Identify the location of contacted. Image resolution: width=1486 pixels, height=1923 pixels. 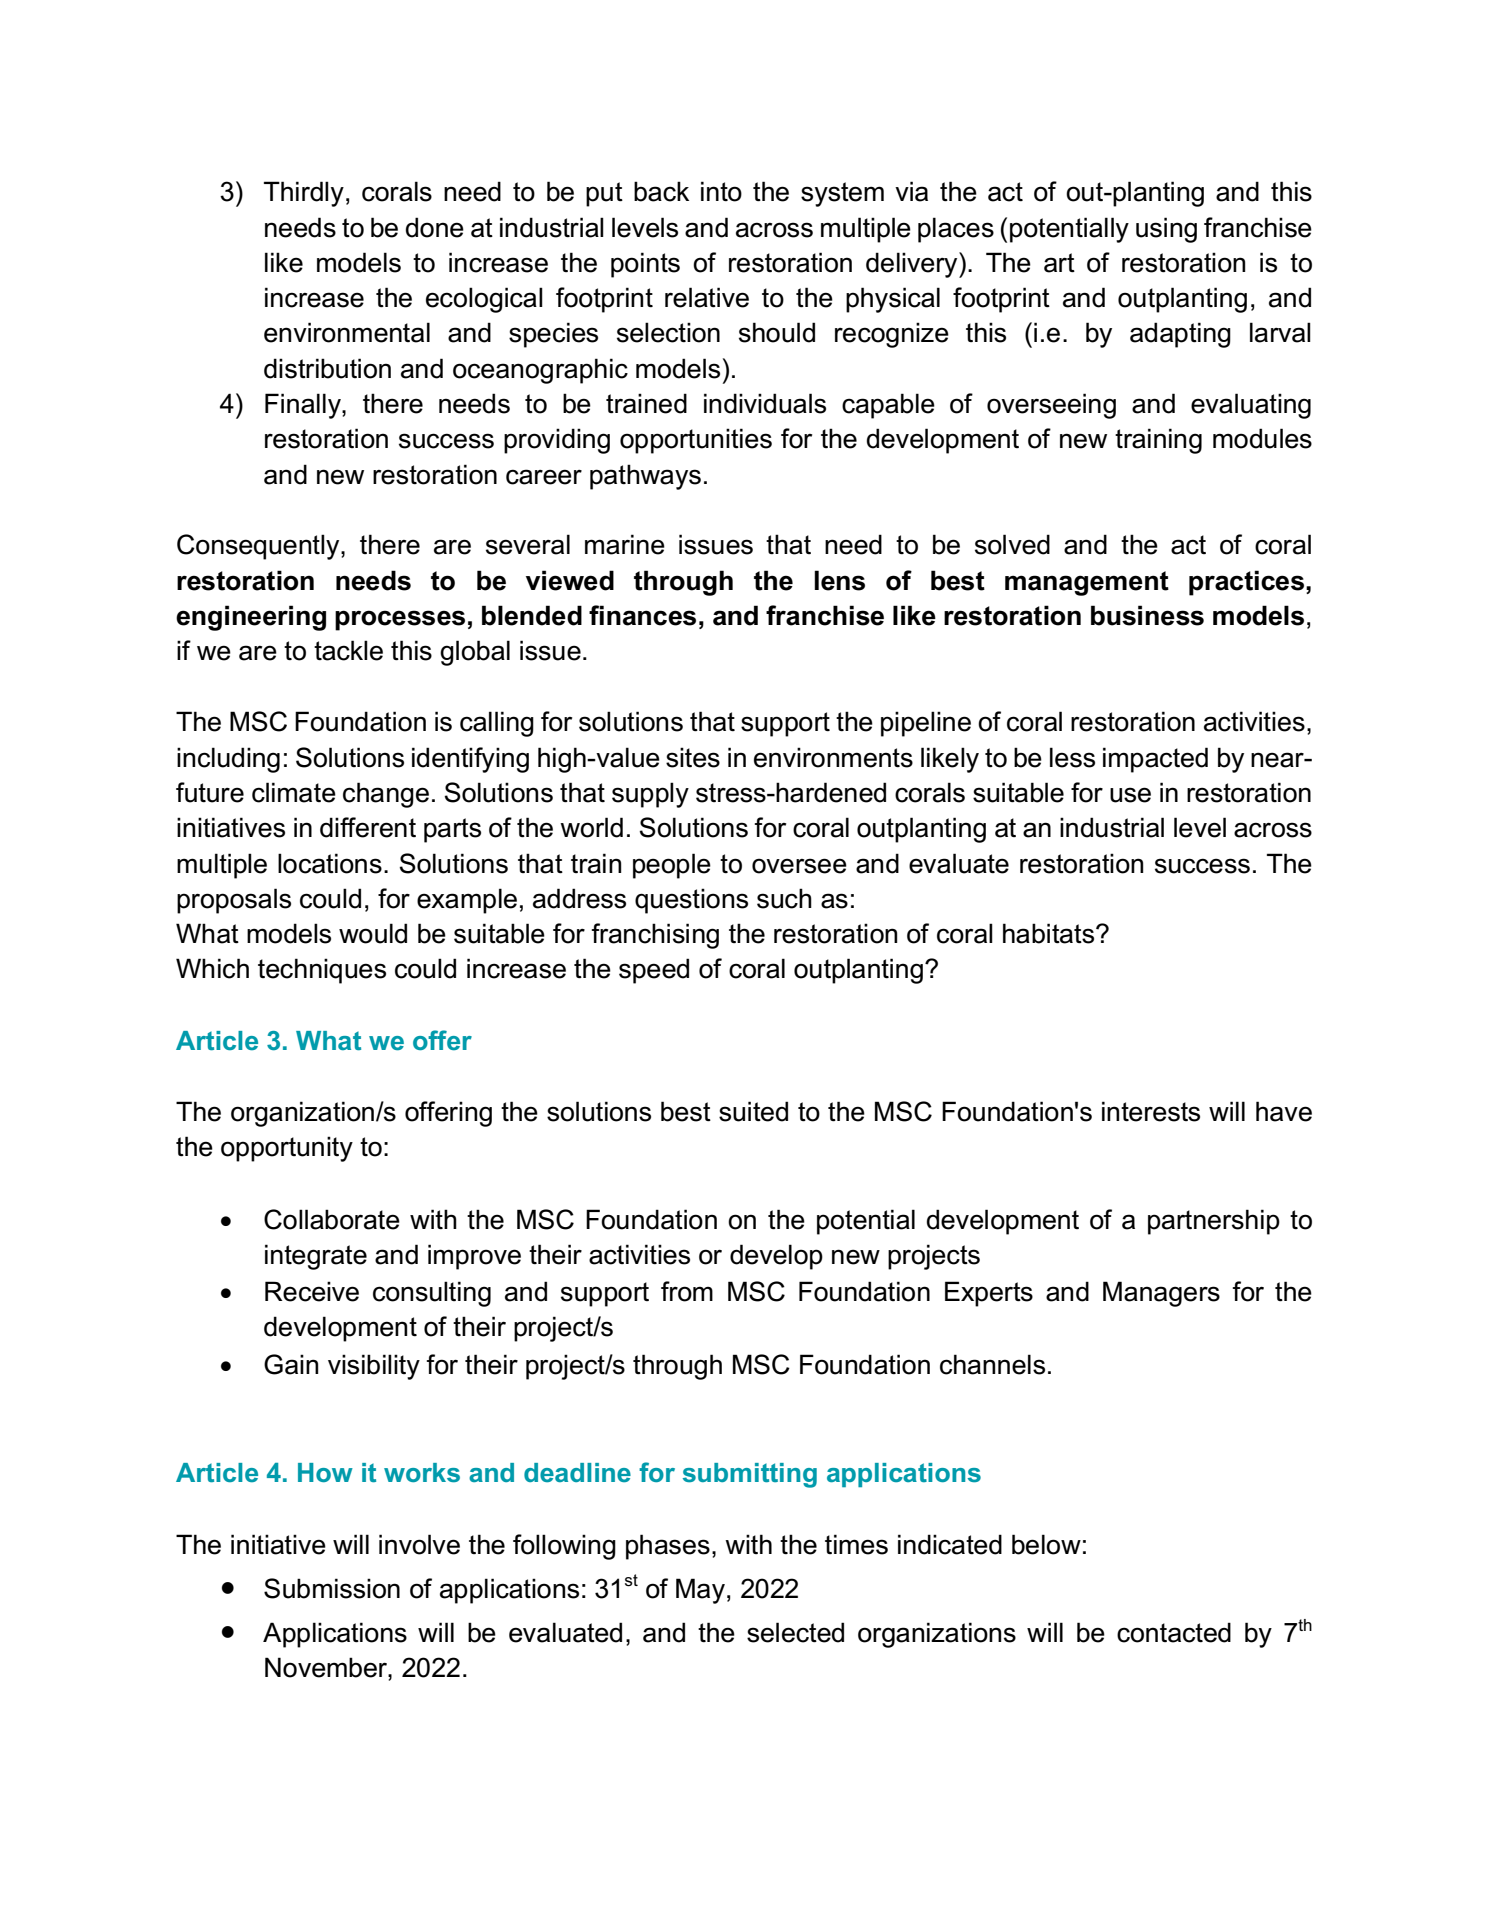
(1174, 1632).
